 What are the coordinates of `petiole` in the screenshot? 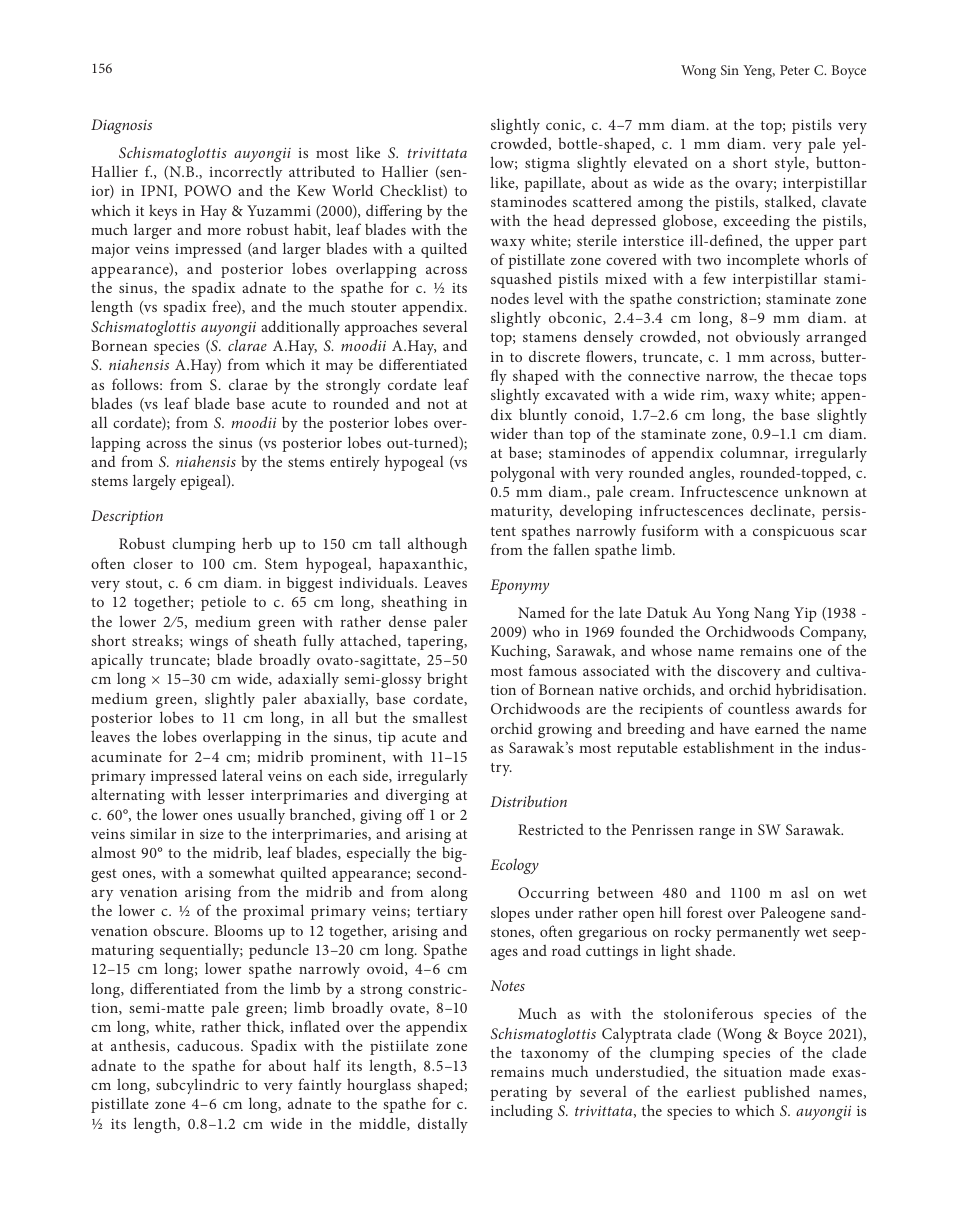 It's located at (223, 603).
